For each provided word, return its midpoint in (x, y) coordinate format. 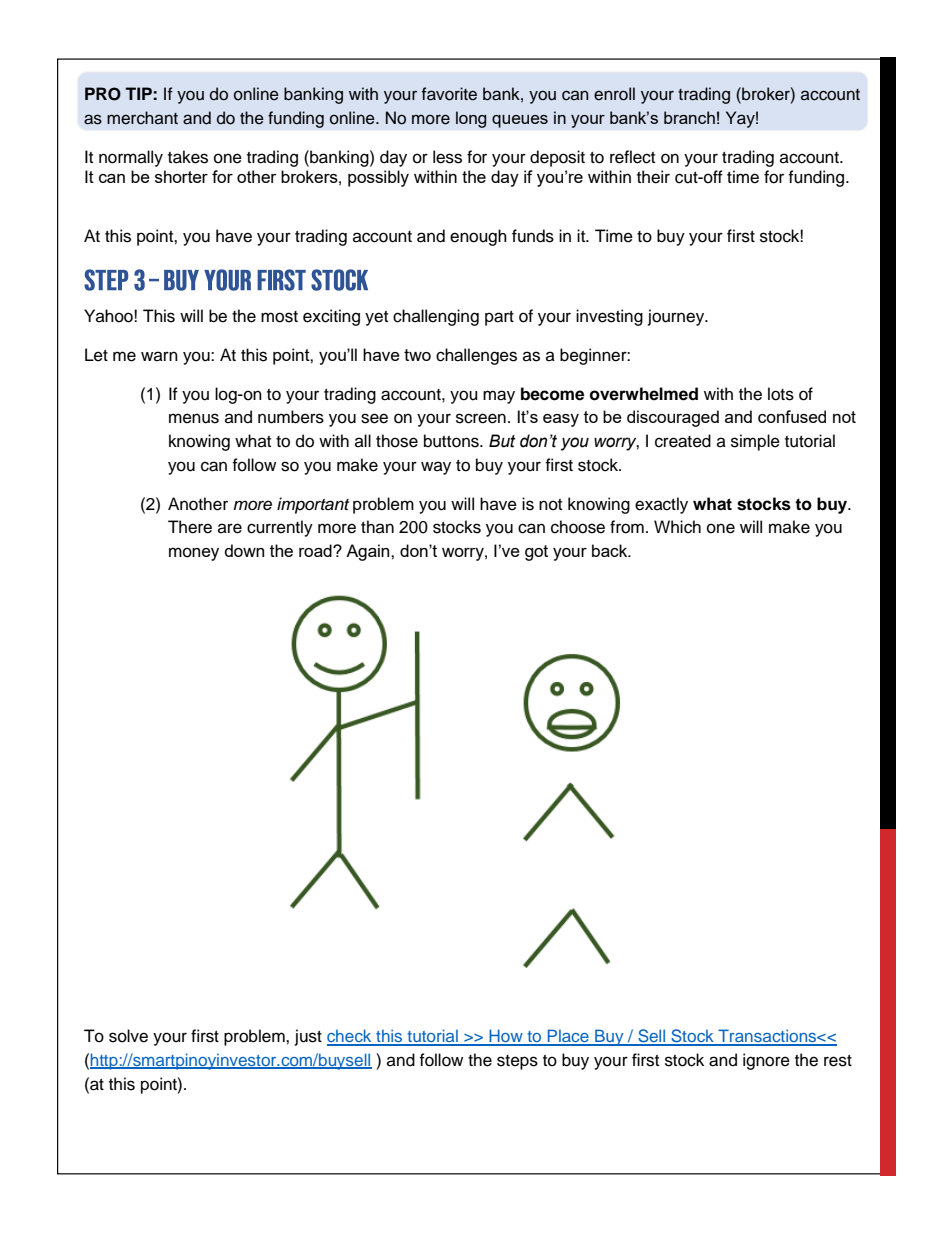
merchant (142, 118)
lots (781, 394)
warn (159, 356)
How (506, 1037)
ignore (766, 1061)
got (536, 553)
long (471, 119)
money (194, 554)
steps (517, 1062)
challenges (476, 356)
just (308, 1037)
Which (677, 527)
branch (689, 117)
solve (128, 1036)
